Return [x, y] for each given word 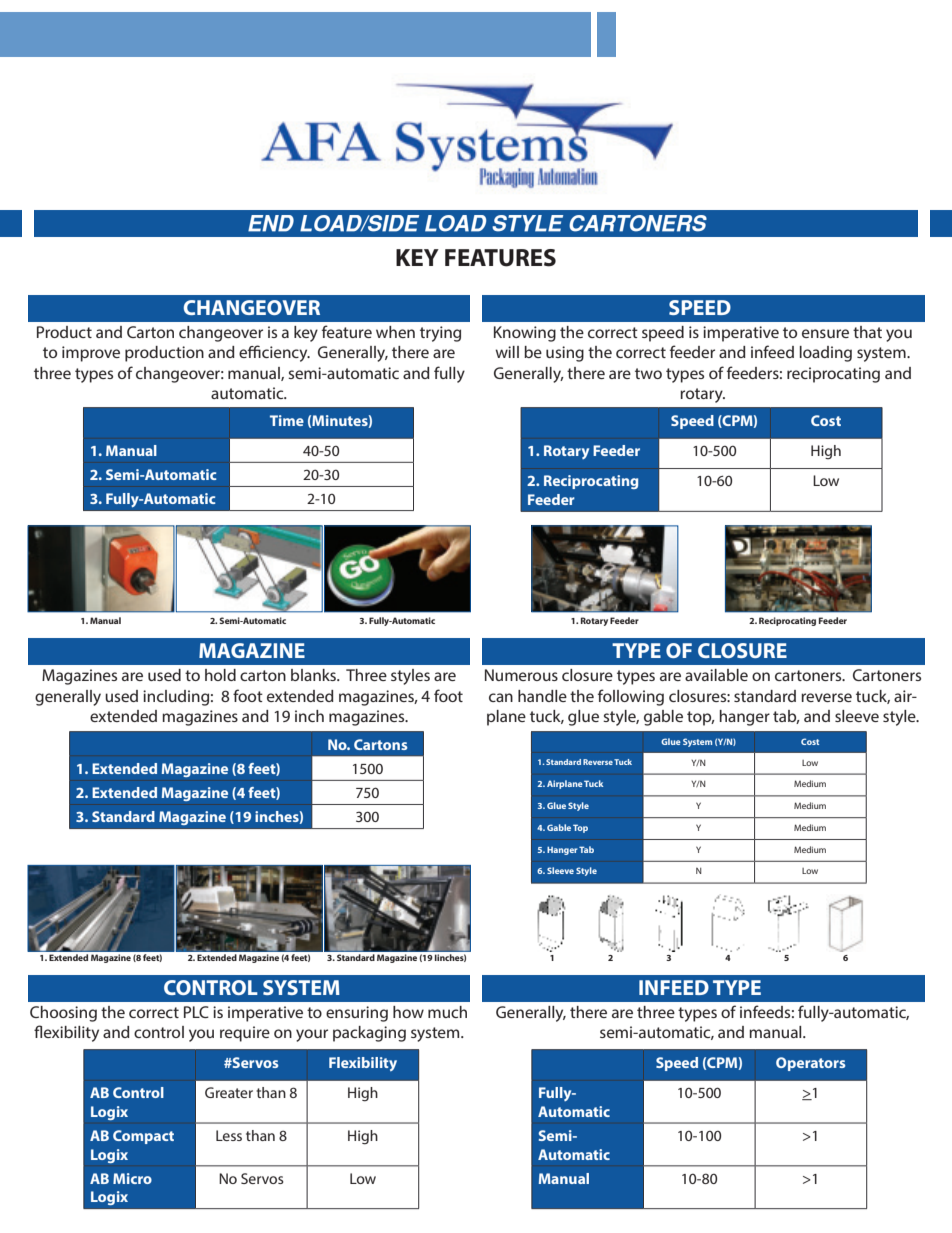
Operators [811, 1064]
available [716, 675]
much [447, 1012]
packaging [369, 1034]
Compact [143, 1137]
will [507, 352]
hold [220, 675]
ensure [825, 333]
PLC [196, 1012]
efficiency [274, 353]
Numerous [521, 675]
